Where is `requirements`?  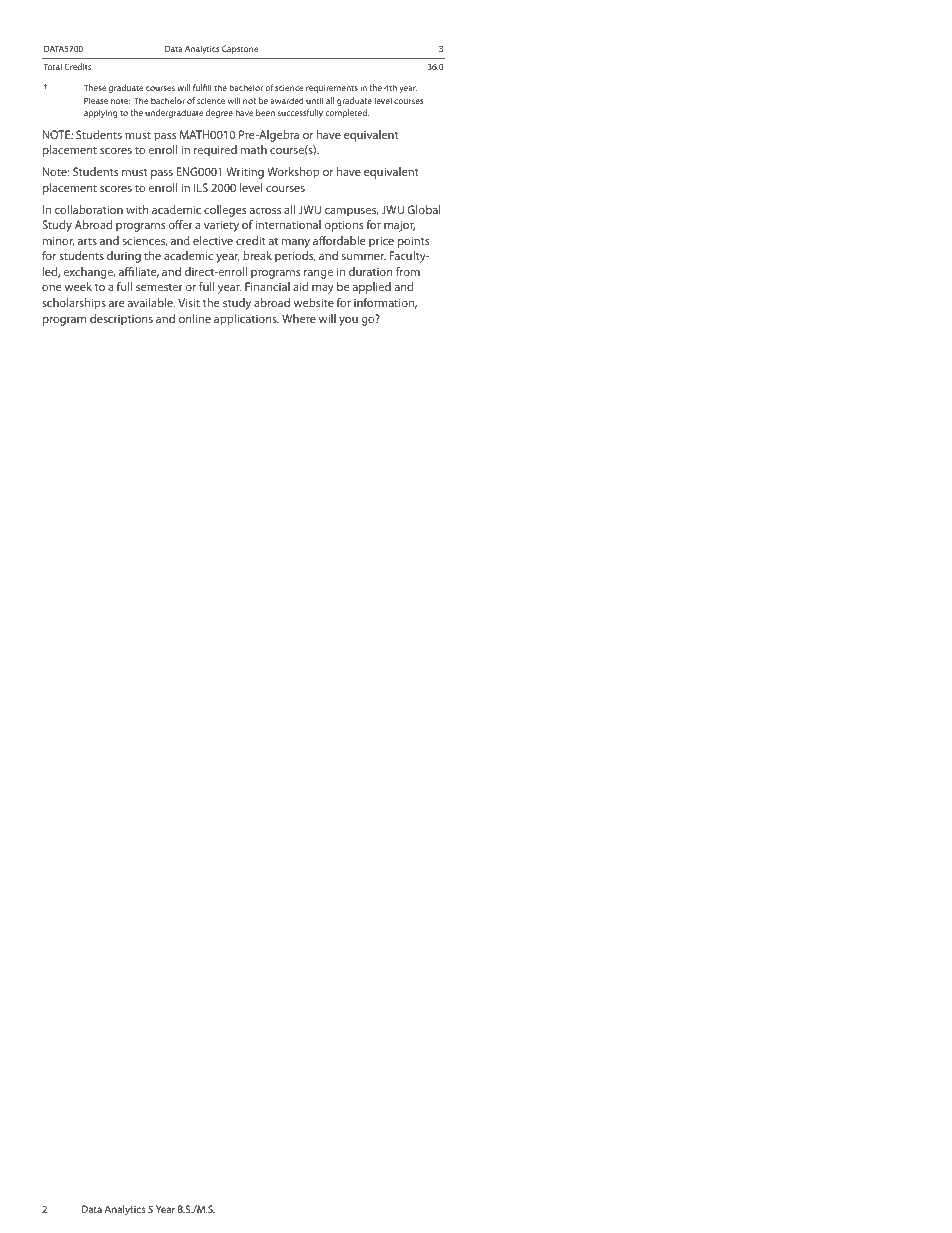
requirements is located at coordinates (332, 89).
